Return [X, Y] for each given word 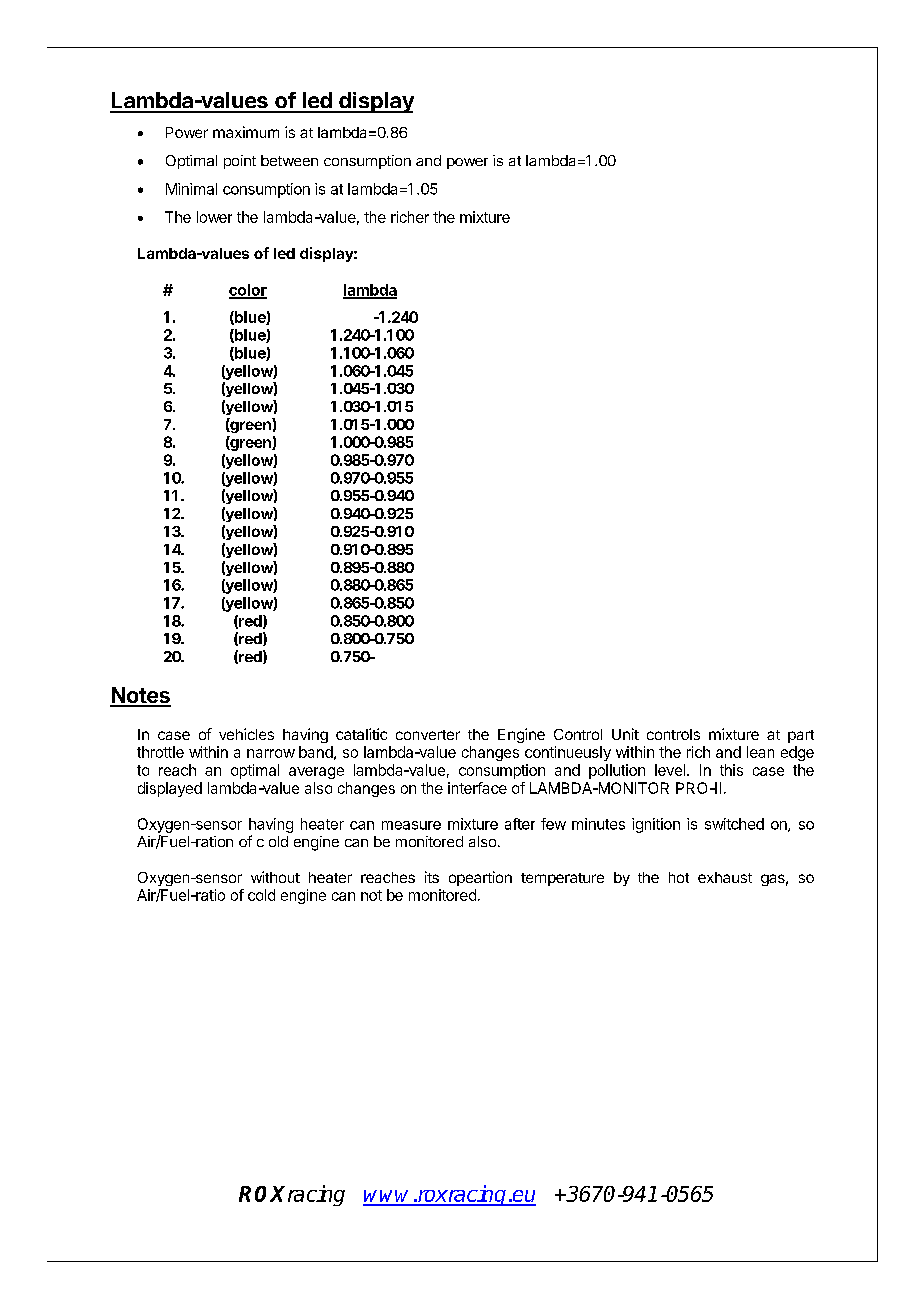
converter [428, 735]
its [432, 877]
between [289, 160]
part [801, 736]
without [275, 877]
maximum [246, 132]
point [240, 162]
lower [214, 217]
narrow [271, 753]
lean [760, 752]
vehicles [246, 734]
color [248, 291]
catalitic [361, 734]
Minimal [191, 189]
